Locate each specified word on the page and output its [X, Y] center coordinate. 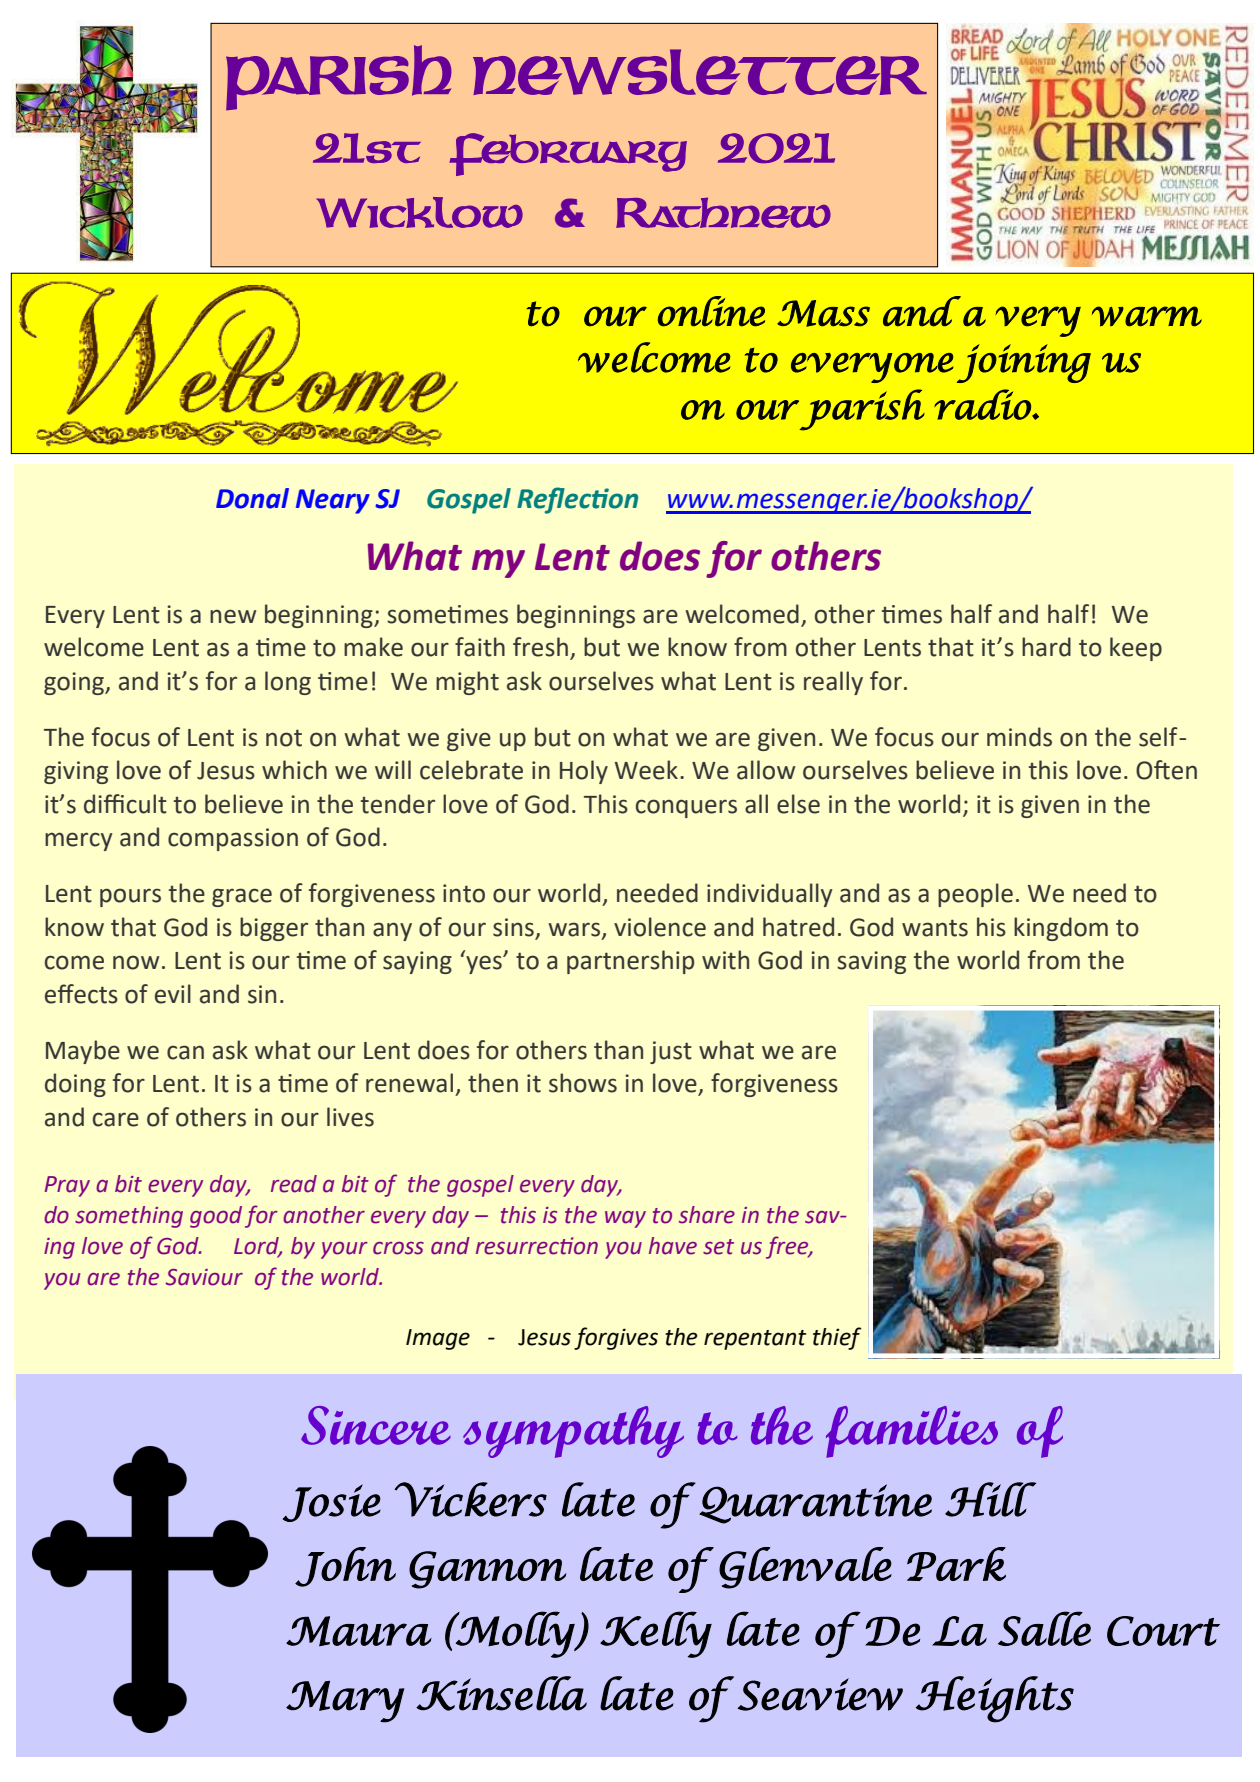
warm [1147, 316]
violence [660, 927]
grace [242, 897]
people [975, 895]
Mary [345, 1702]
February [568, 154]
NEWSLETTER [700, 72]
